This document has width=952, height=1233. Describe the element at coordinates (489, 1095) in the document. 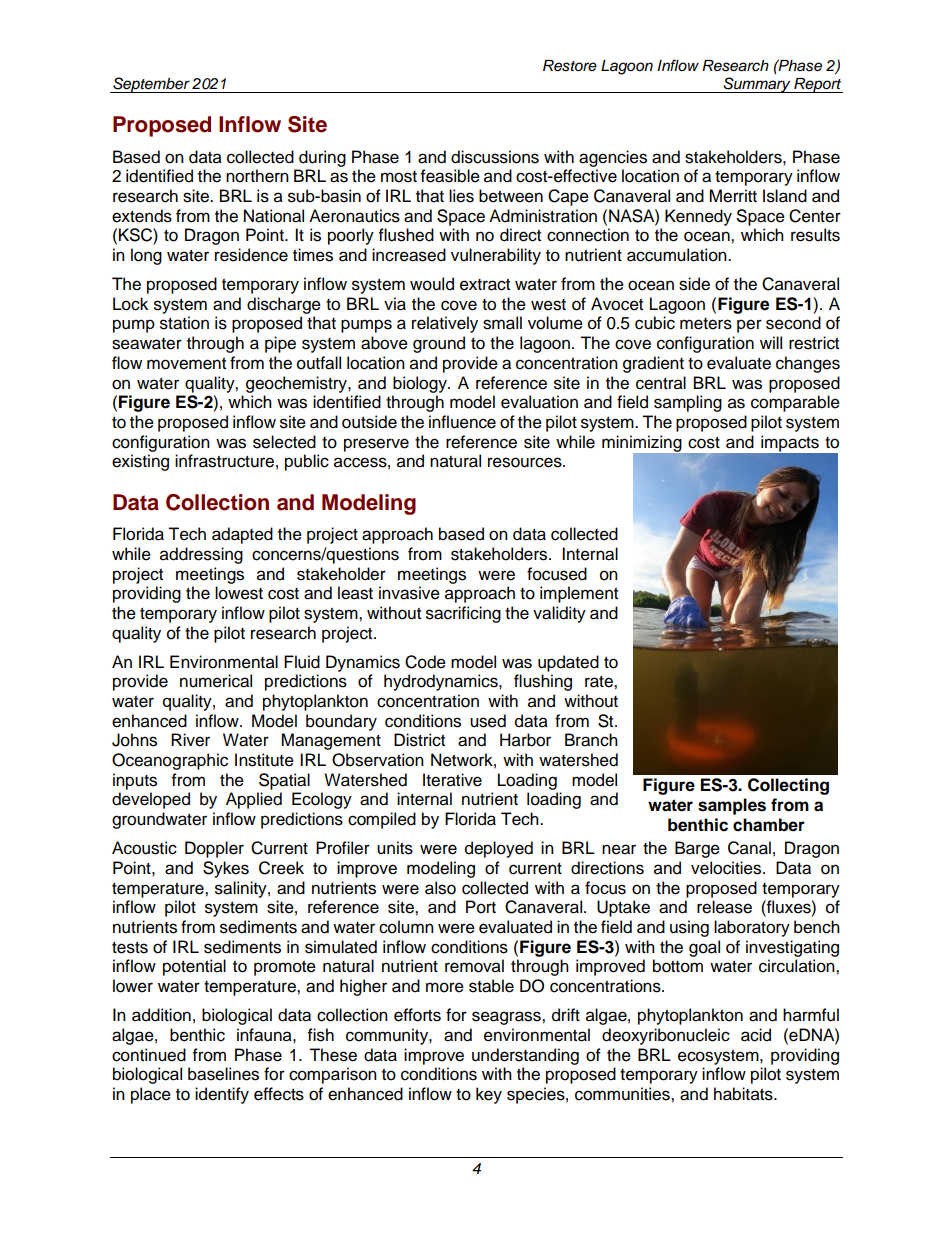

I see `key` at that location.
